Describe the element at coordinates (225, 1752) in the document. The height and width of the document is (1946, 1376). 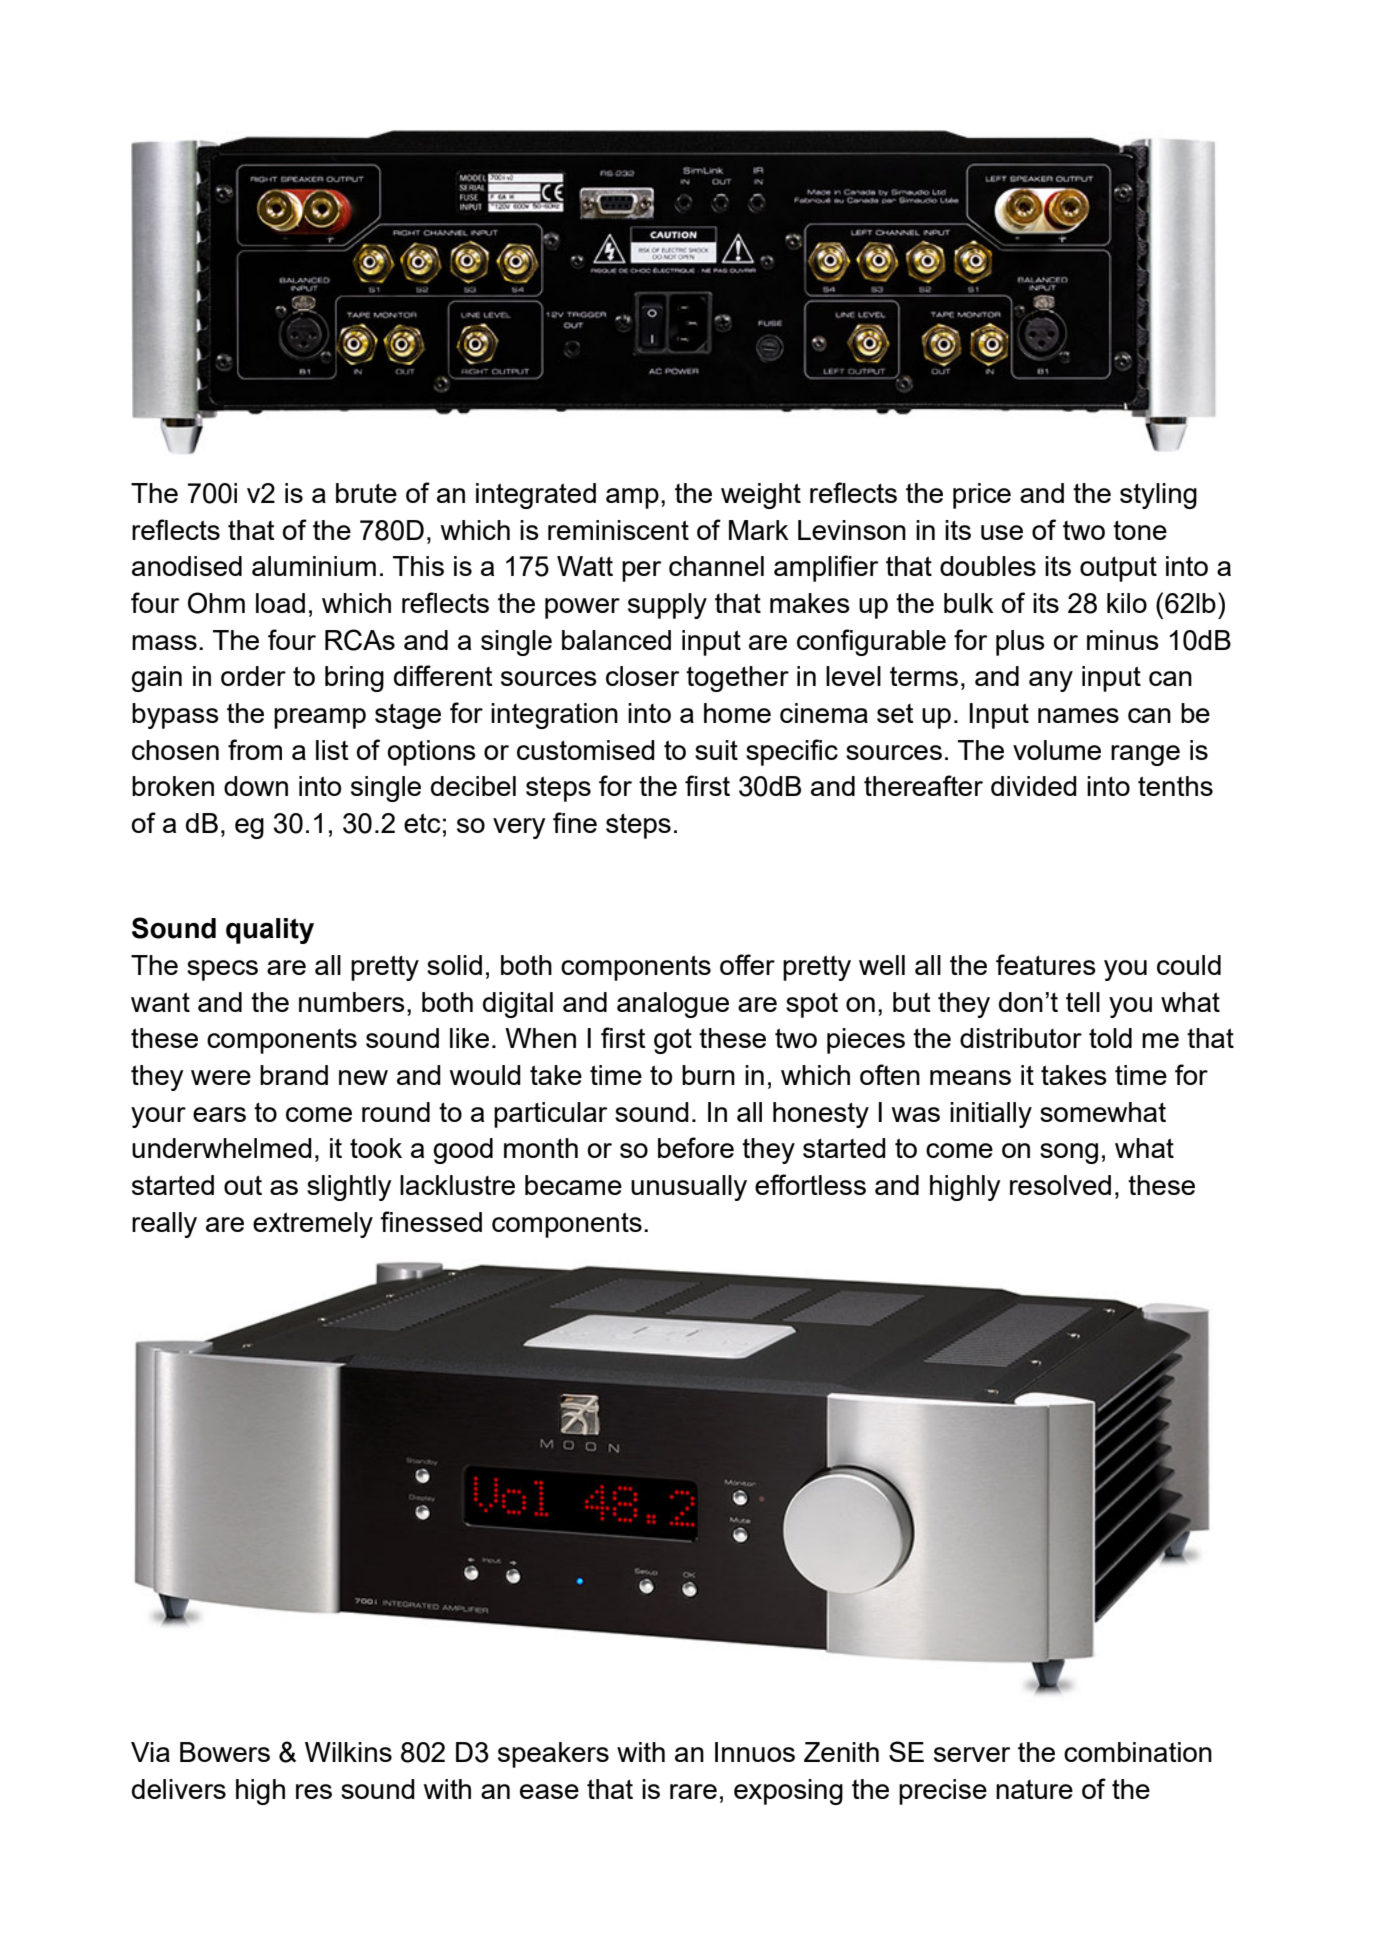
I see `Bowers` at that location.
